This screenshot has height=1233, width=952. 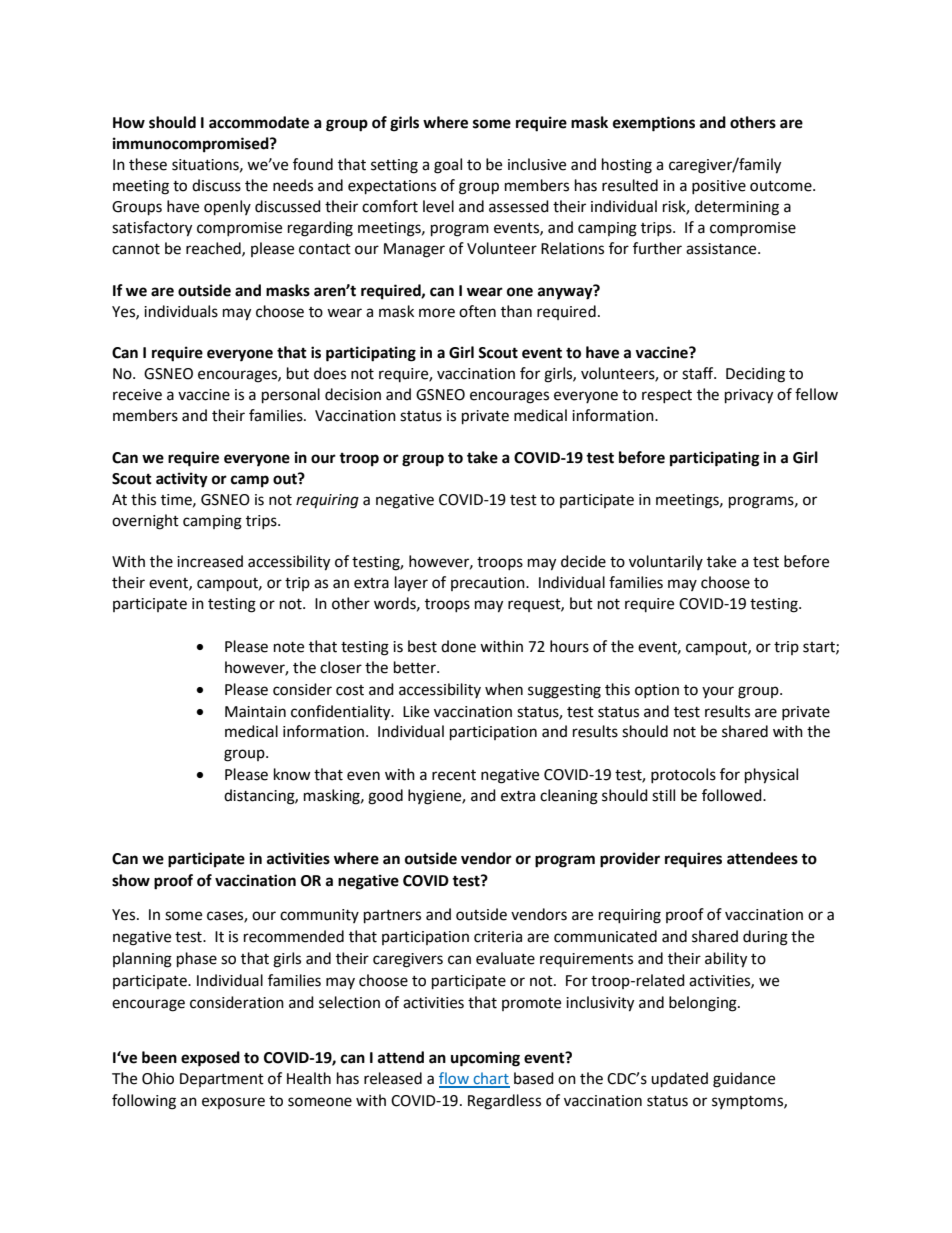 I want to click on recent, so click(x=454, y=775).
